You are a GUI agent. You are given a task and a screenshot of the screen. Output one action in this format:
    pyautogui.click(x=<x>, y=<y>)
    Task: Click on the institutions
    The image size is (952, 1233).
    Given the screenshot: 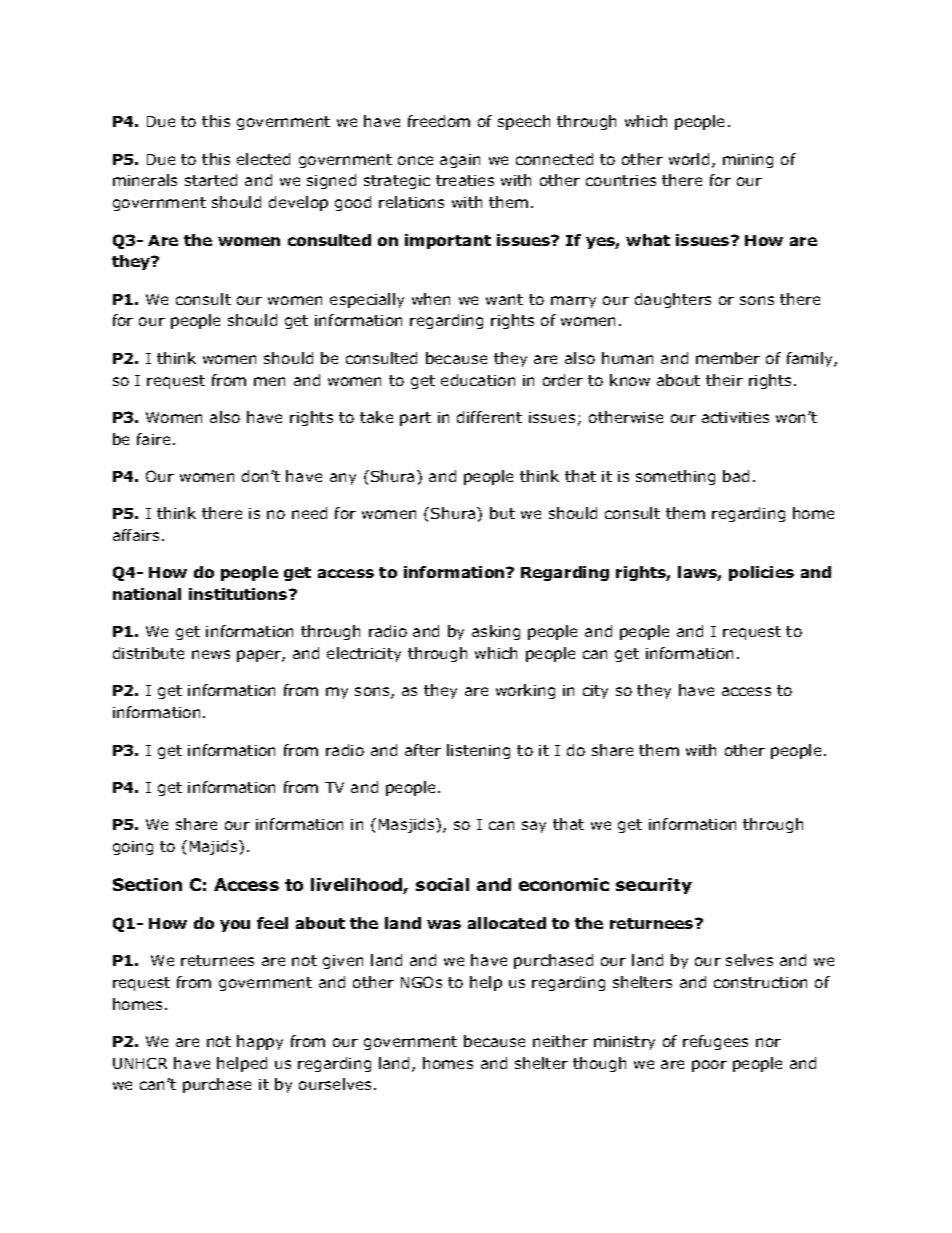 What is the action you would take?
    pyautogui.click(x=239, y=594)
